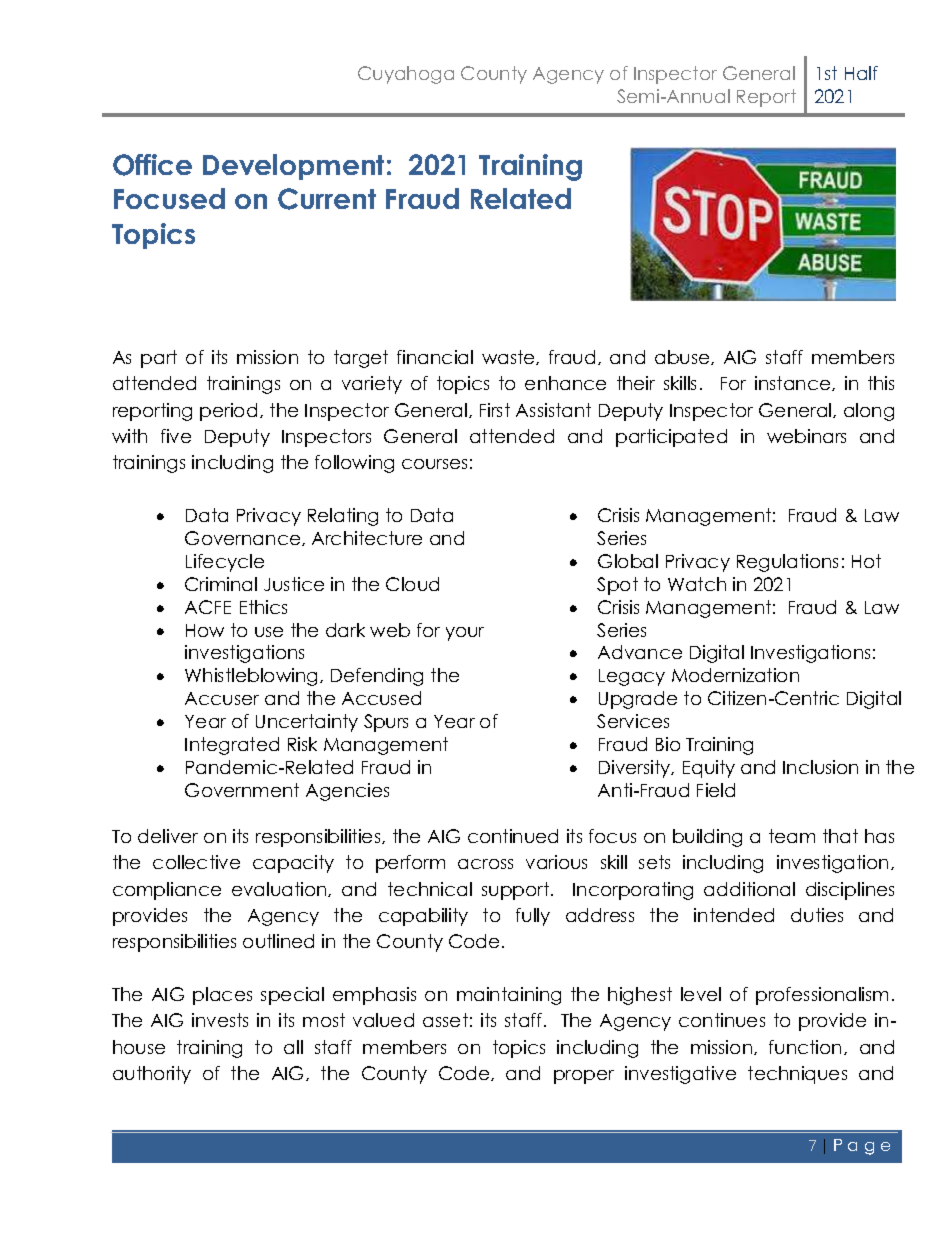 This screenshot has width=952, height=1233. What do you see at coordinates (861, 73) in the screenshot?
I see `Half` at bounding box center [861, 73].
